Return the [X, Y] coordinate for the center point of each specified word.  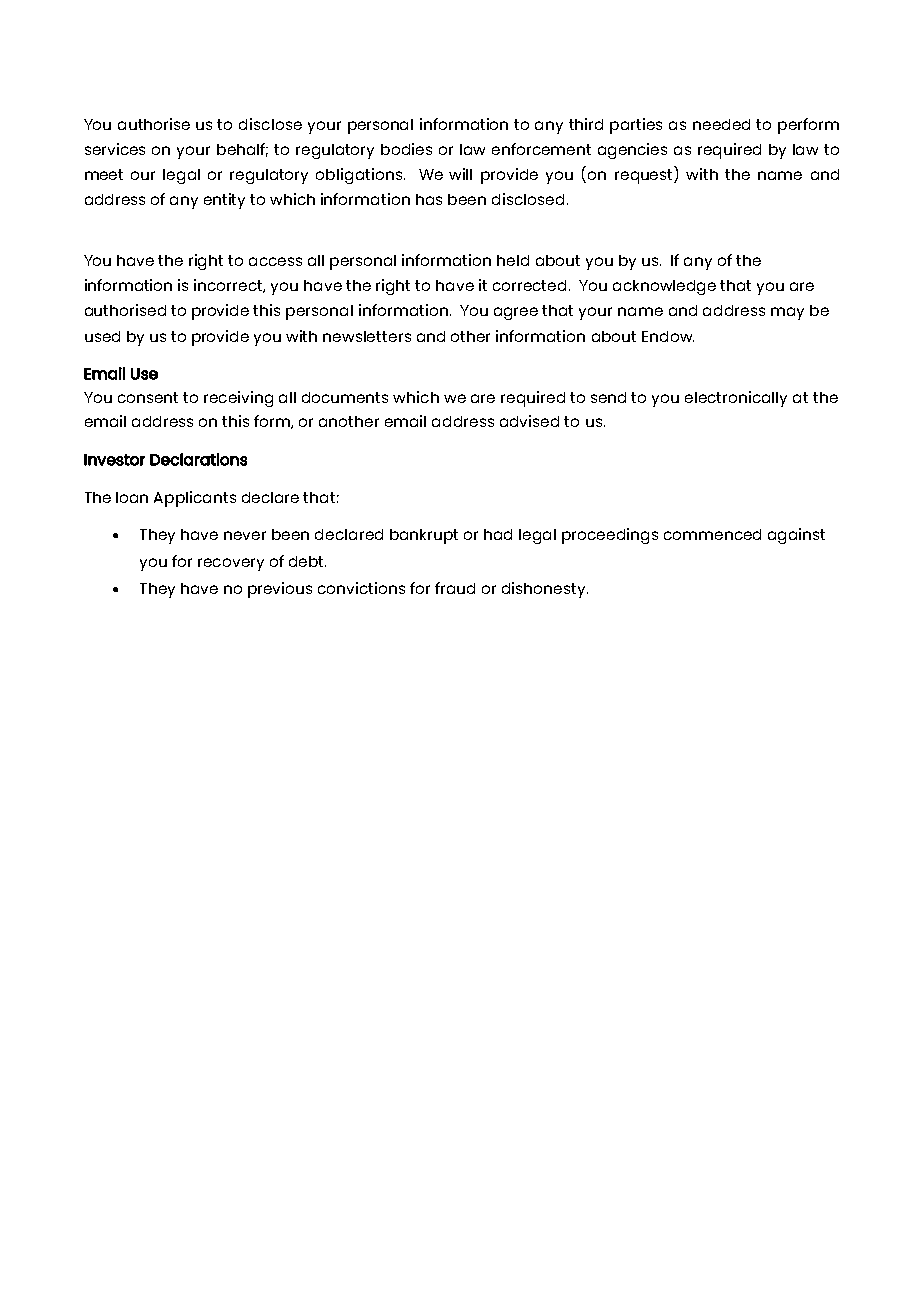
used [102, 336]
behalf [242, 150]
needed [721, 124]
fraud [455, 588]
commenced [712, 534]
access [275, 261]
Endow [668, 336]
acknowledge [664, 287]
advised [529, 421]
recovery [231, 564]
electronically [736, 399]
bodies [406, 149]
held [513, 260]
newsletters [367, 336]
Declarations [198, 459]
